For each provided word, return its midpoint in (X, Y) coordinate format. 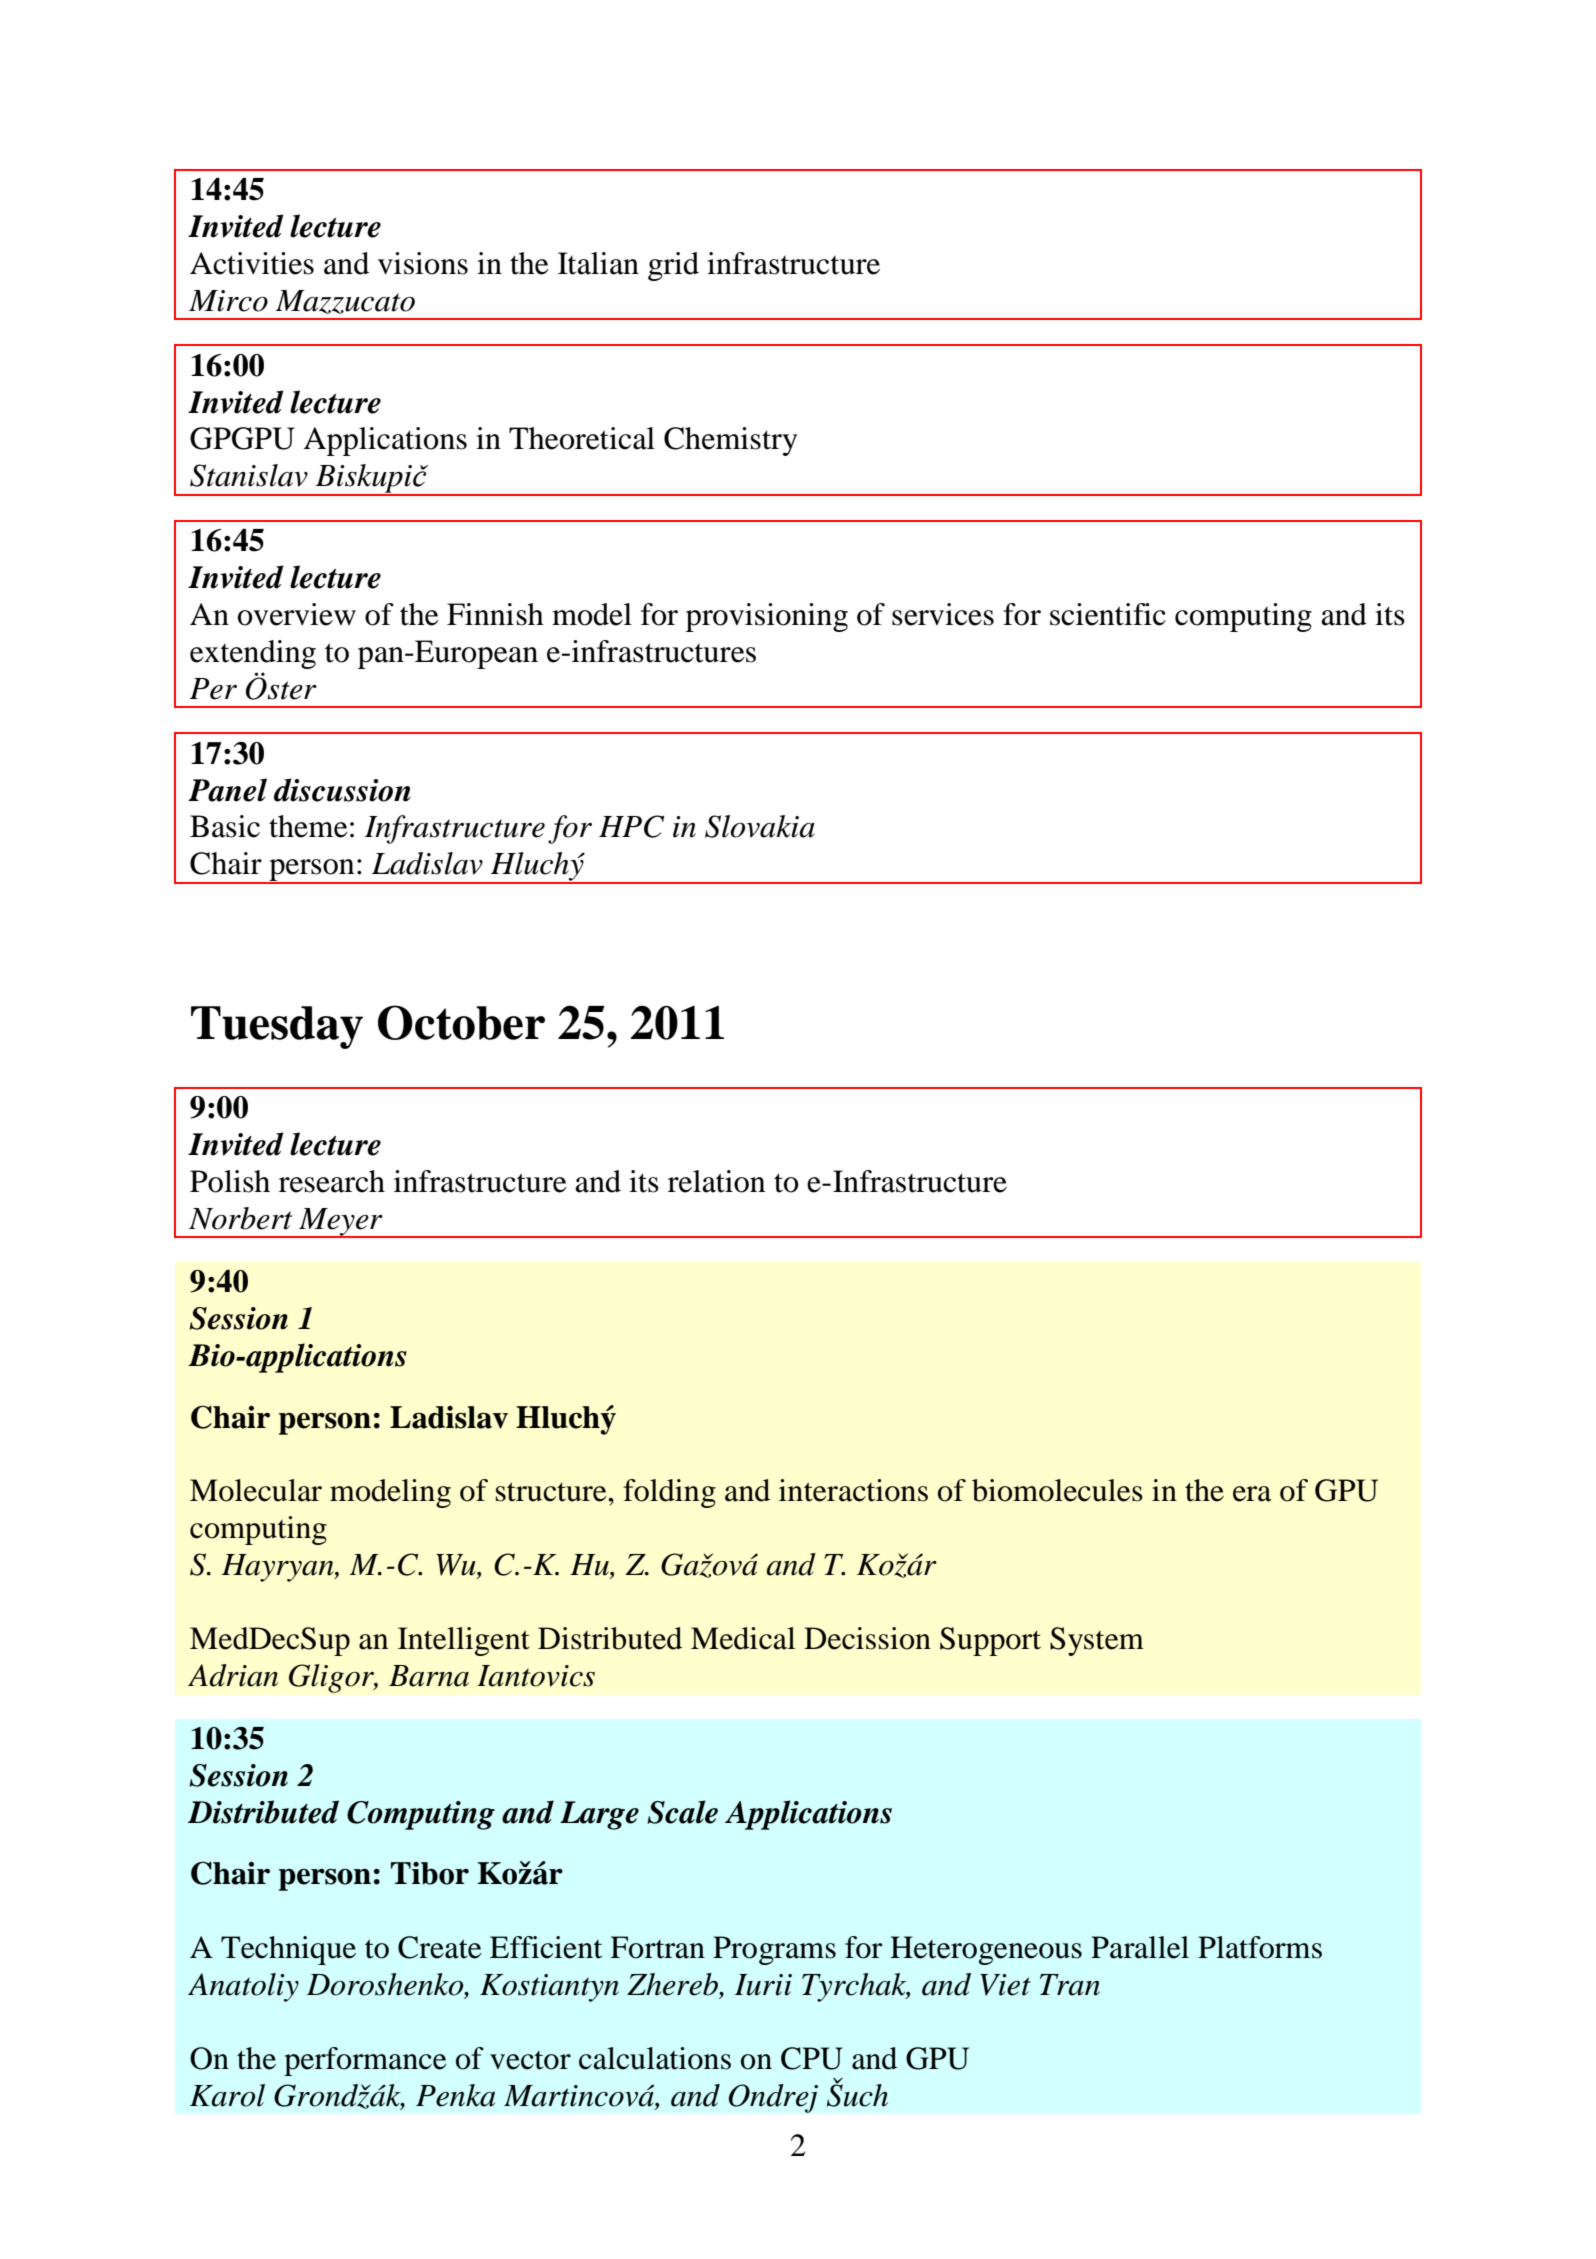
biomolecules (1057, 1490)
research (332, 1181)
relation (716, 1181)
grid (673, 266)
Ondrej (773, 2098)
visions (423, 263)
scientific (1108, 614)
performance (365, 2061)
